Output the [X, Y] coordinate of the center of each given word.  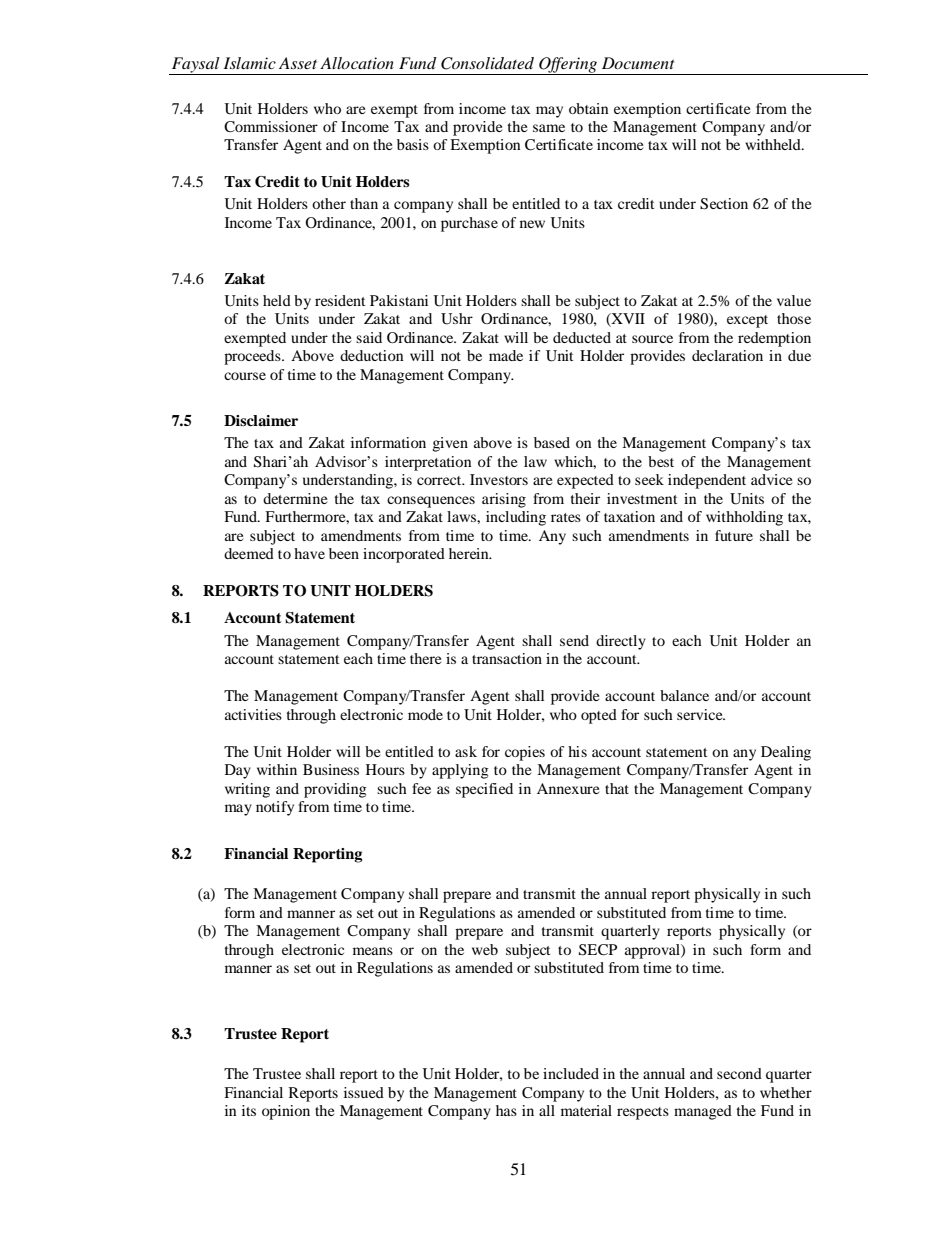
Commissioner [271, 127]
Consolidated [487, 63]
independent [707, 481]
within [277, 769]
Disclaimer [261, 420]
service [701, 714]
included [571, 1073]
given [450, 444]
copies [525, 753]
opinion [286, 1112]
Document [638, 63]
